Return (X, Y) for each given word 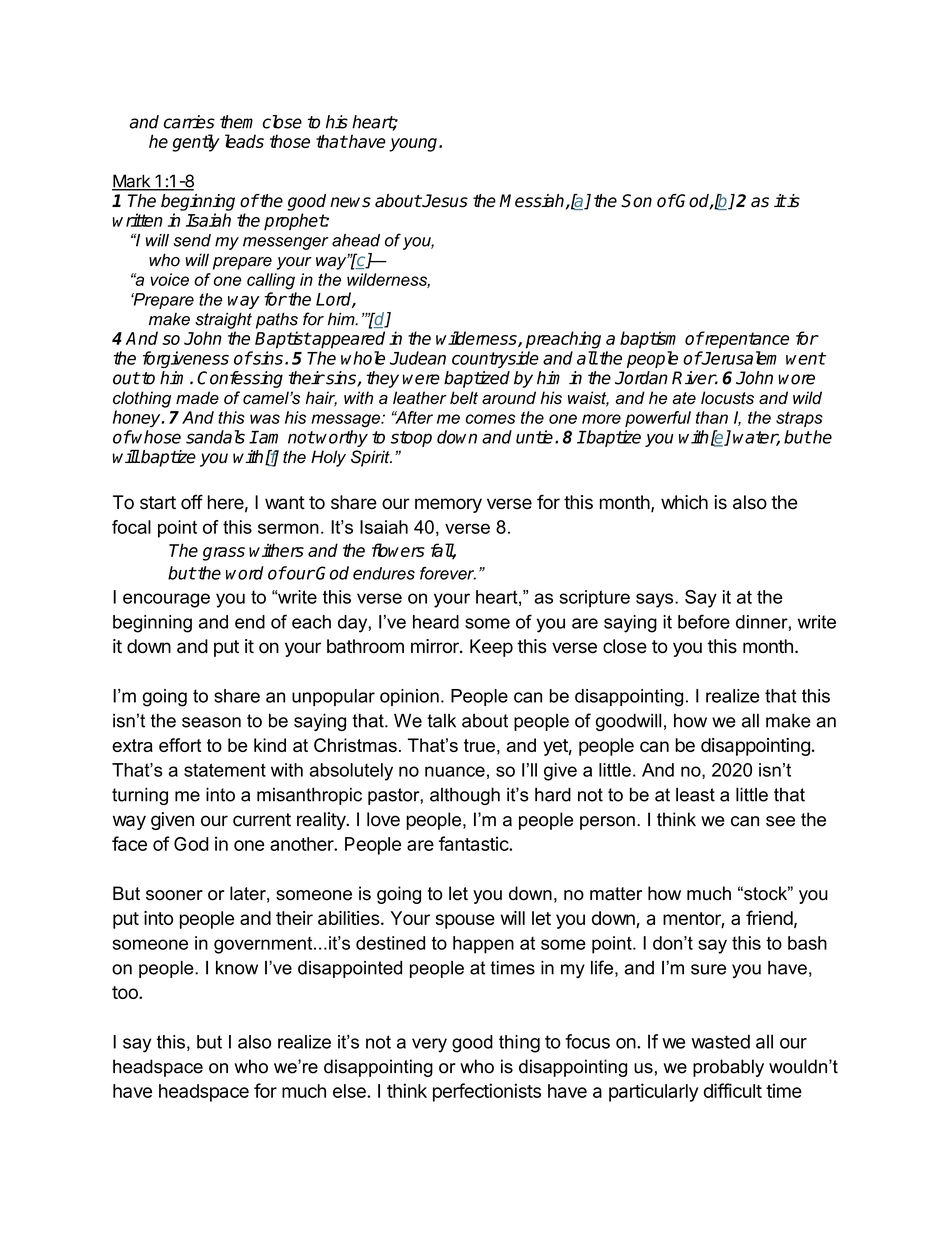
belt (464, 398)
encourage (166, 600)
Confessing (240, 379)
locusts (727, 398)
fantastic (474, 843)
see (780, 821)
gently (196, 143)
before (704, 621)
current (262, 820)
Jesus (444, 201)
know (237, 968)
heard (436, 622)
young (414, 145)
